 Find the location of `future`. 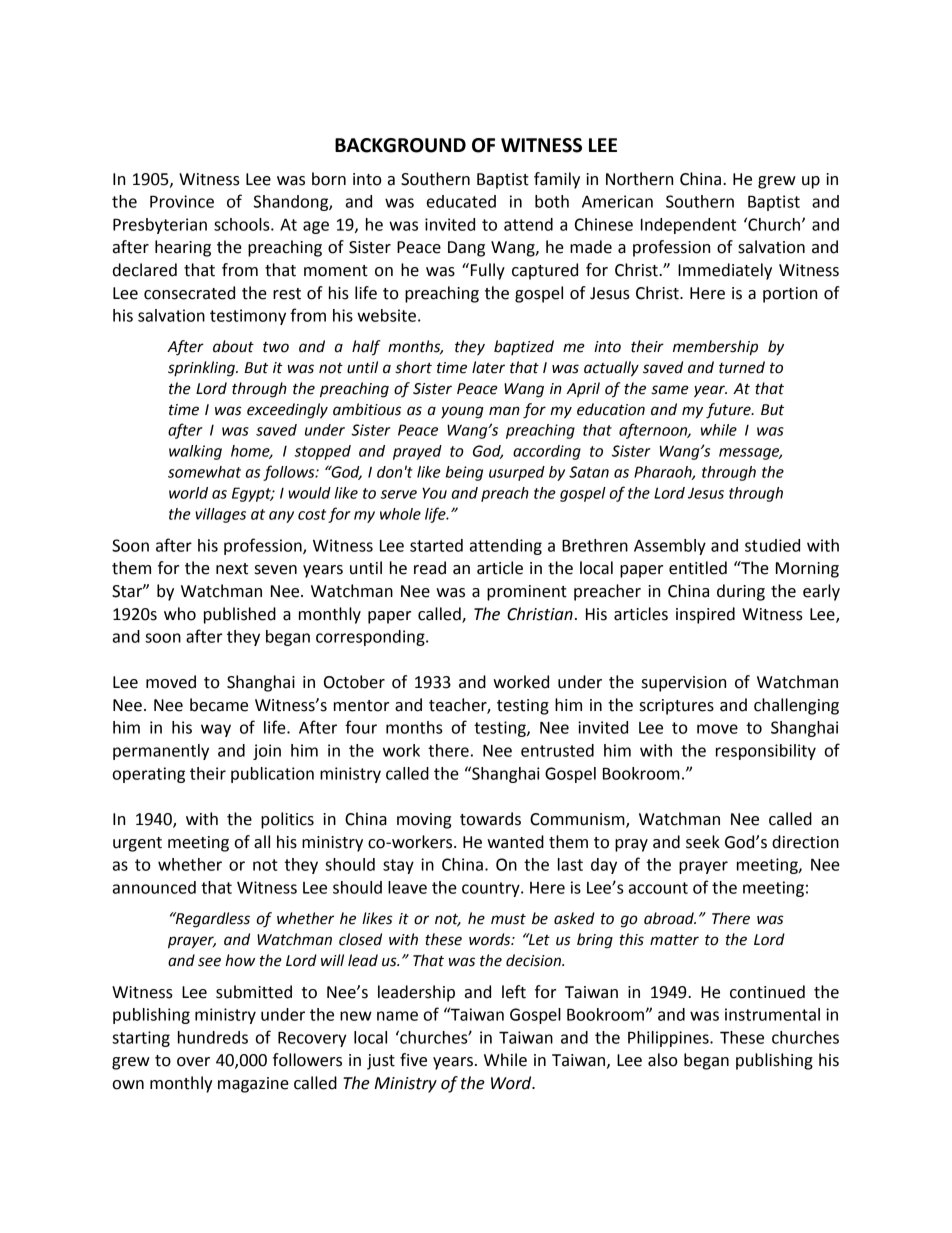

future is located at coordinates (729, 411).
